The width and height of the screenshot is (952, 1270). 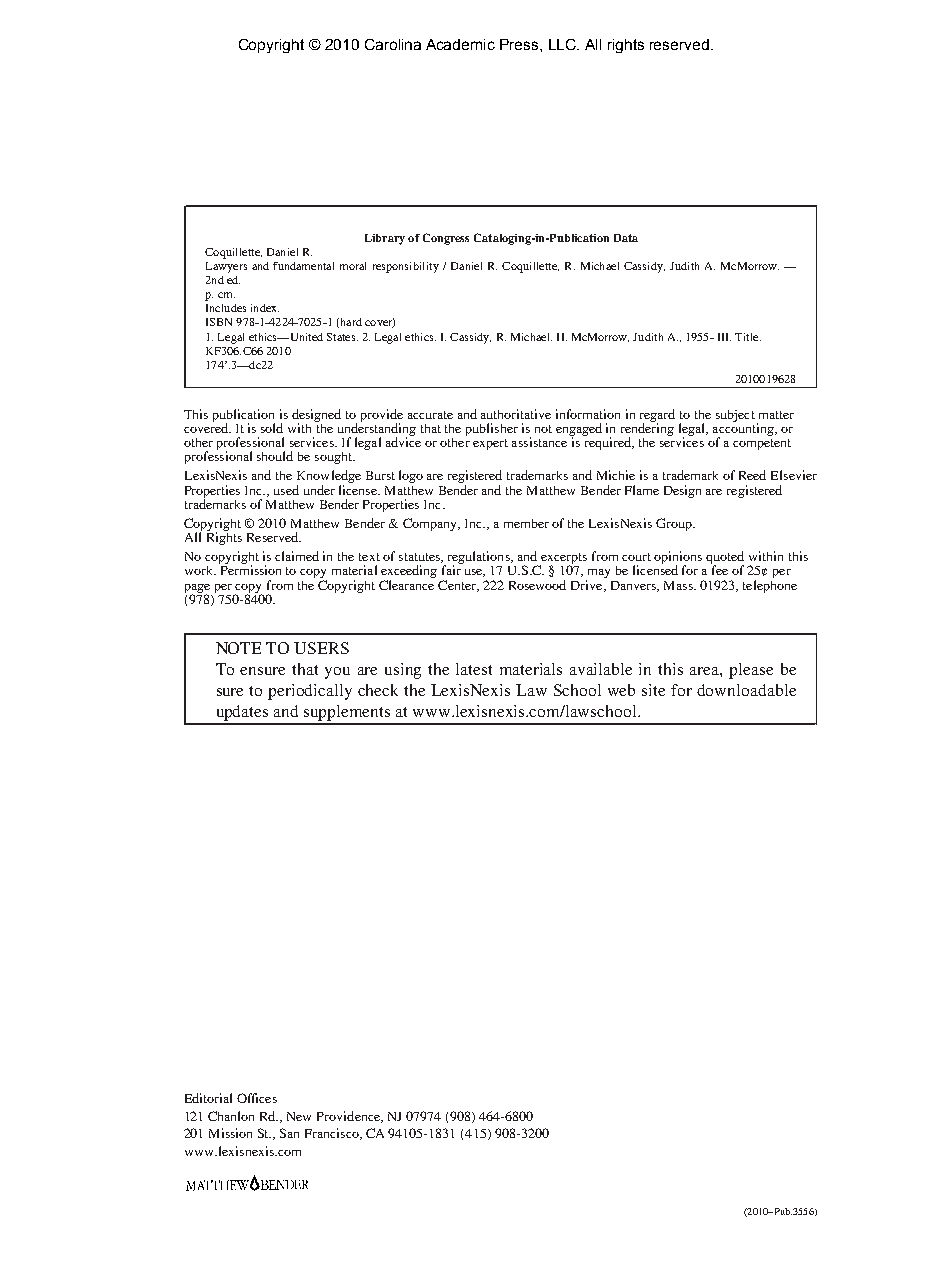 I want to click on Francisco, so click(x=333, y=1134).
